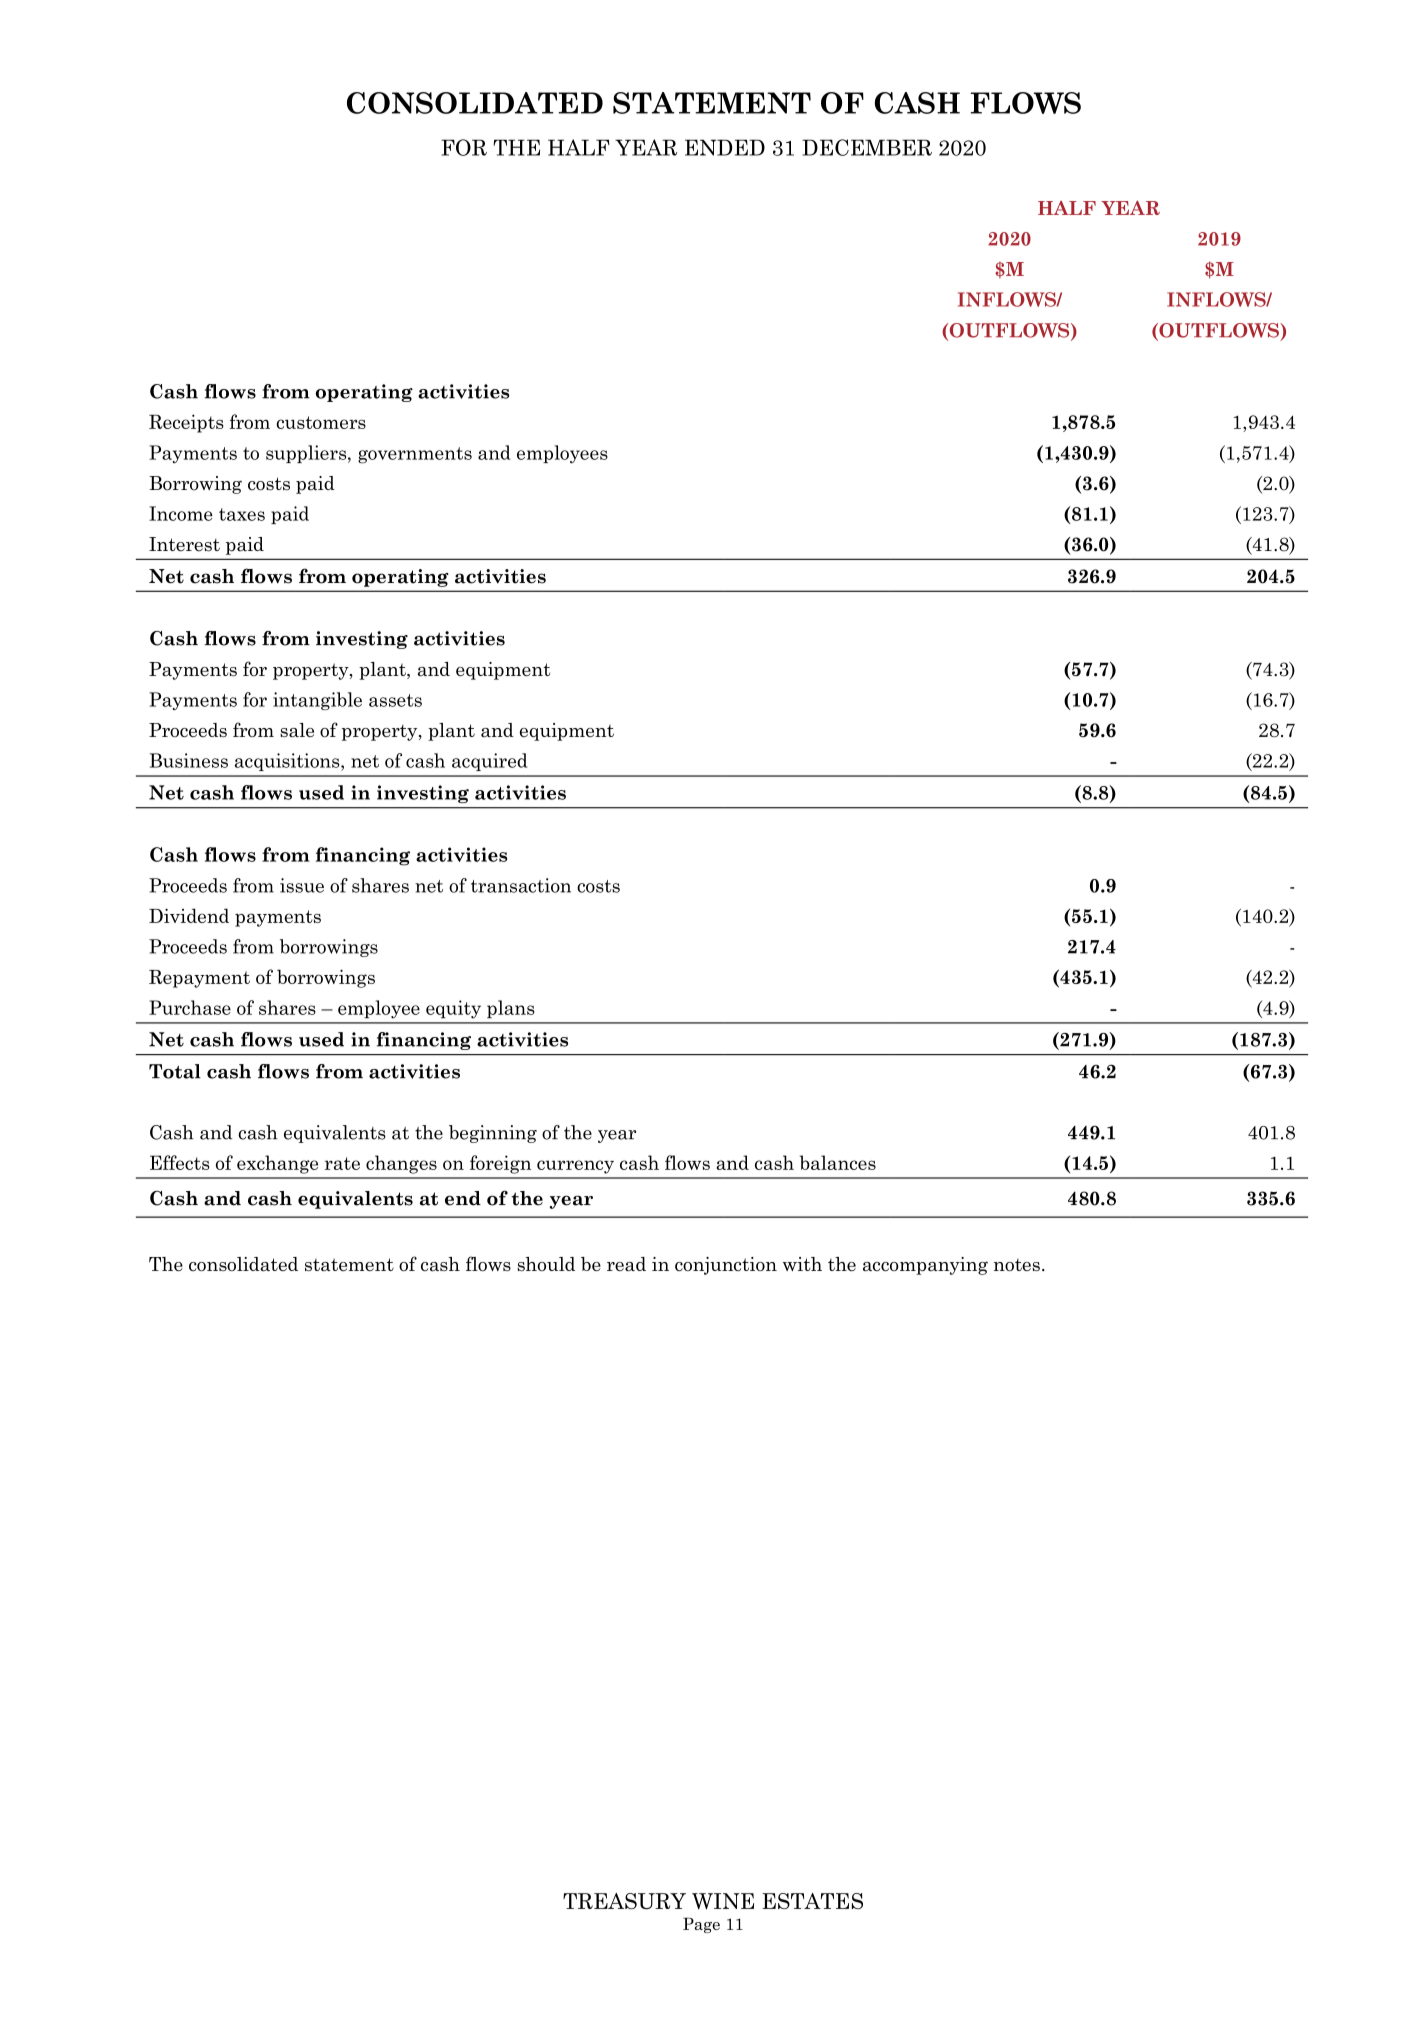 The height and width of the screenshot is (2019, 1427). I want to click on transaction, so click(521, 885).
